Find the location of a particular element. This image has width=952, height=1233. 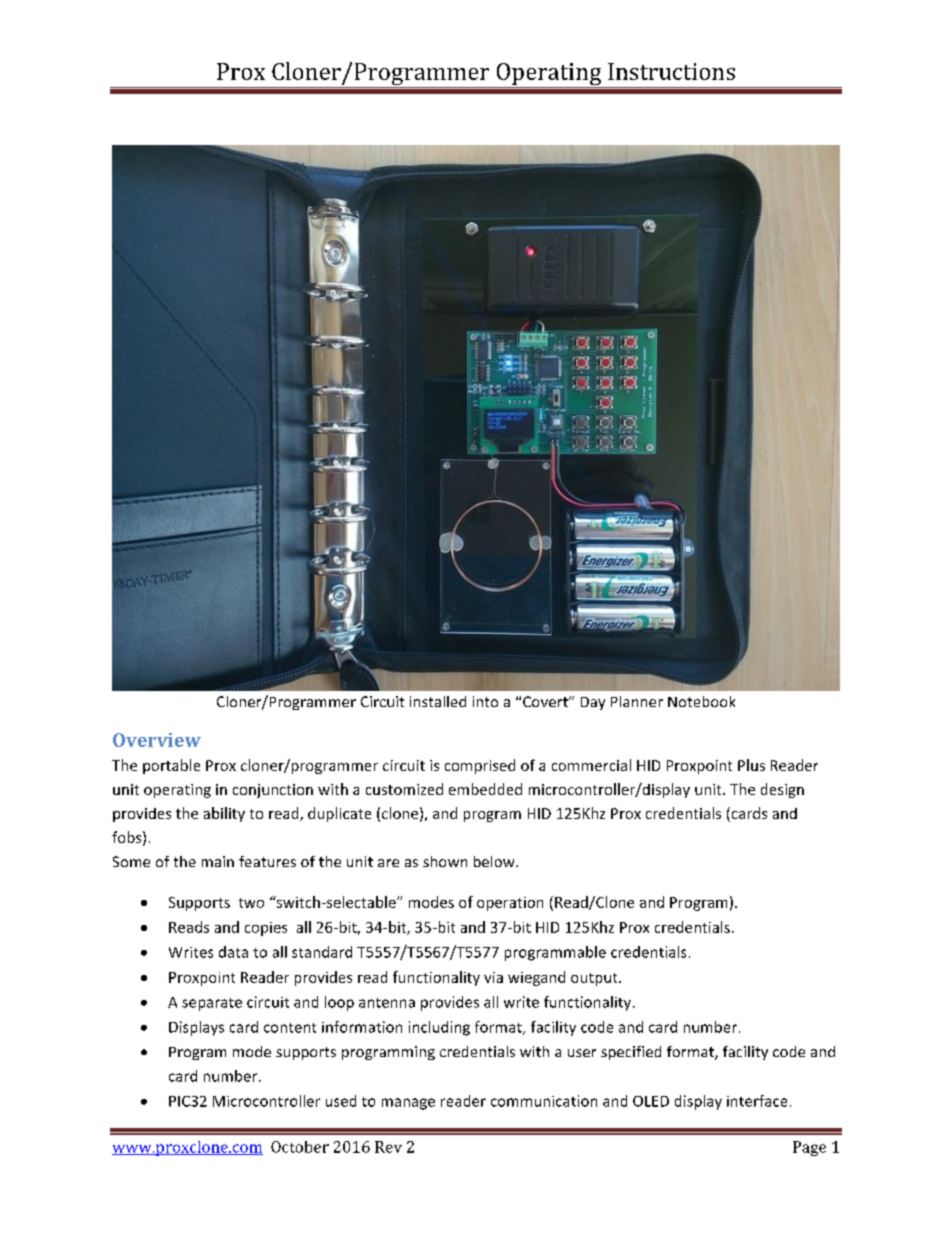

October is located at coordinates (300, 1147).
